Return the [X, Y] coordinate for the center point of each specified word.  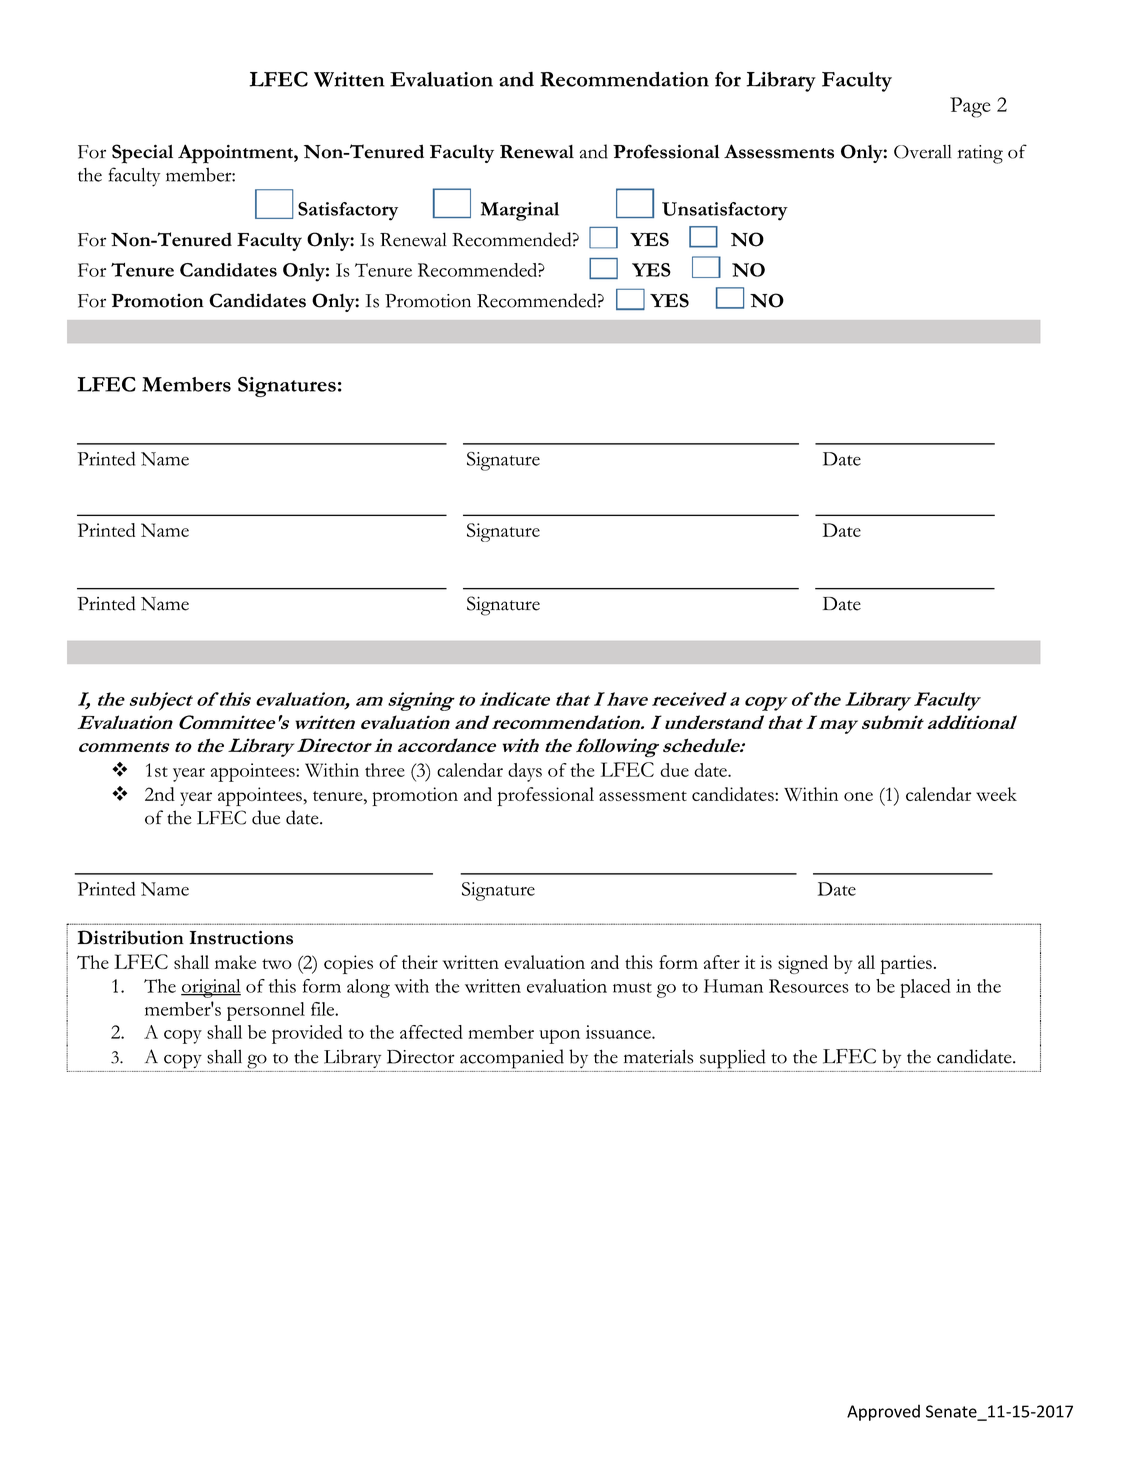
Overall [922, 152]
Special [142, 154]
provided [307, 1034]
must [632, 988]
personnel [266, 1011]
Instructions [241, 937]
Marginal [520, 211]
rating [980, 154]
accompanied [512, 1059]
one [858, 796]
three [385, 770]
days [525, 772]
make [235, 962]
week [996, 794]
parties [906, 964]
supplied [733, 1059]
